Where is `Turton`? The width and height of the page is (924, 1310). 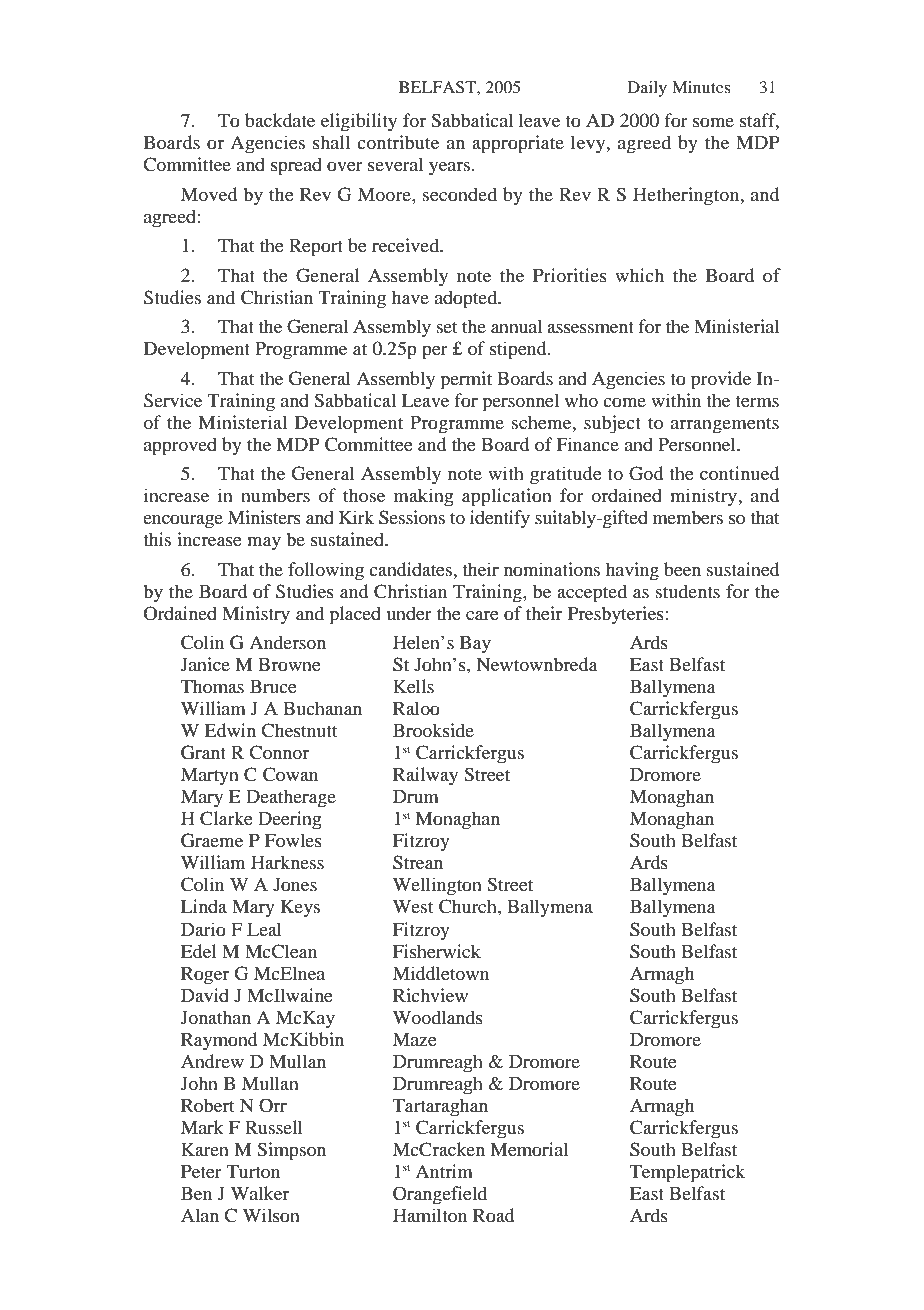 Turton is located at coordinates (253, 1172).
